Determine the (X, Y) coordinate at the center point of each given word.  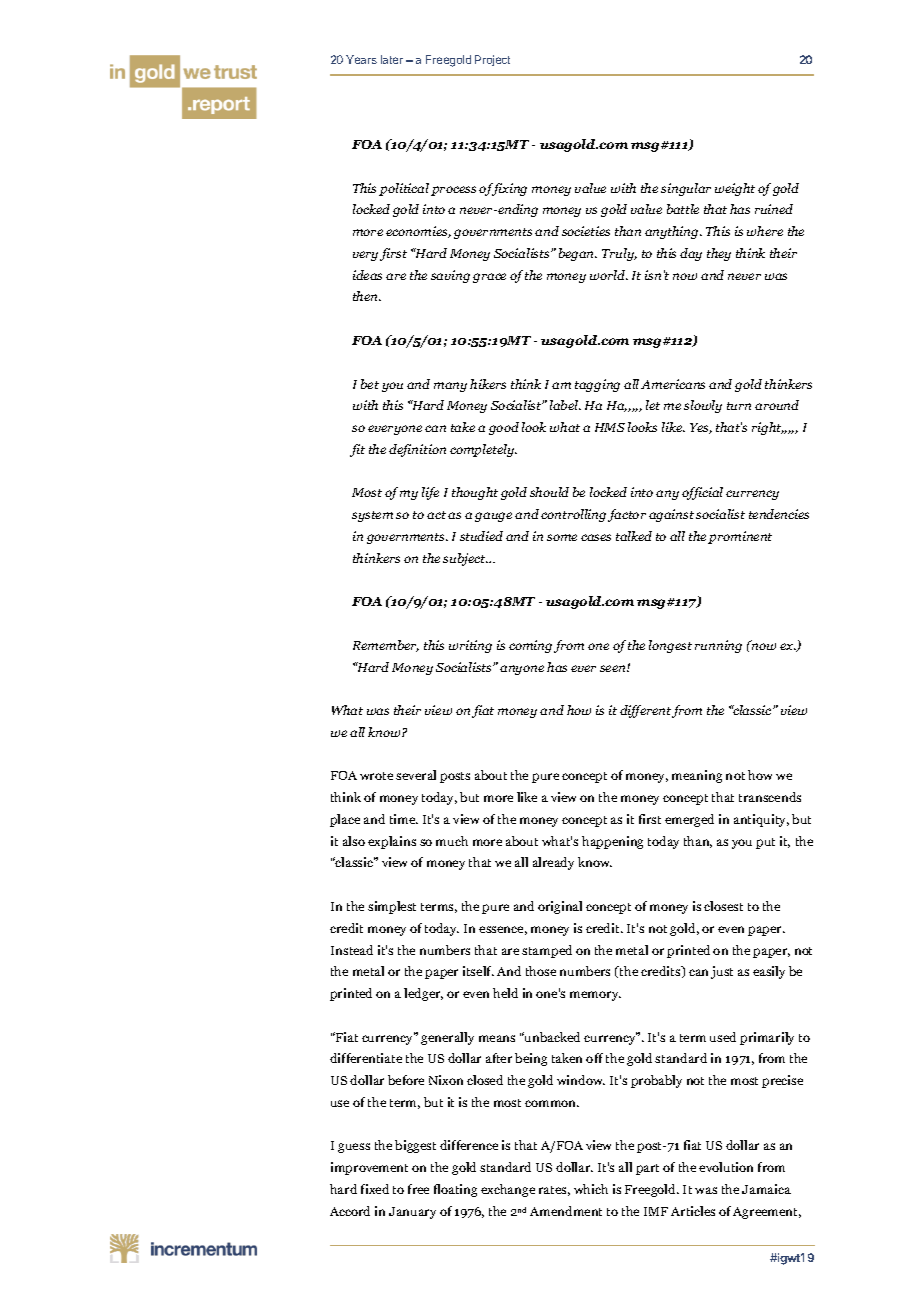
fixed (375, 1189)
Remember (386, 646)
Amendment (566, 1211)
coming (530, 646)
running (718, 646)
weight (735, 189)
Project (492, 60)
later (392, 59)
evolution (726, 1167)
